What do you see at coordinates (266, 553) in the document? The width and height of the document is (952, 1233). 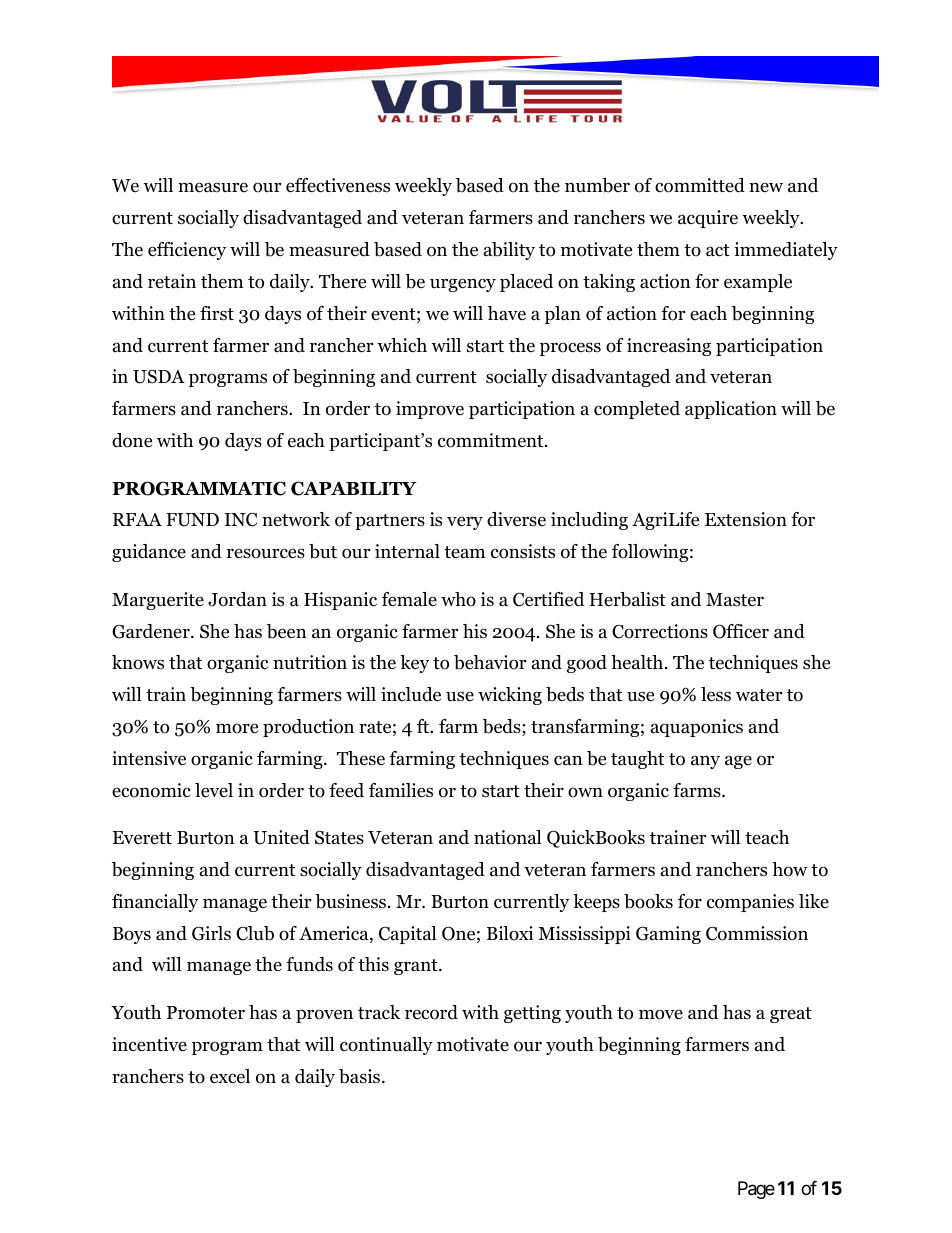 I see `resources` at bounding box center [266, 553].
